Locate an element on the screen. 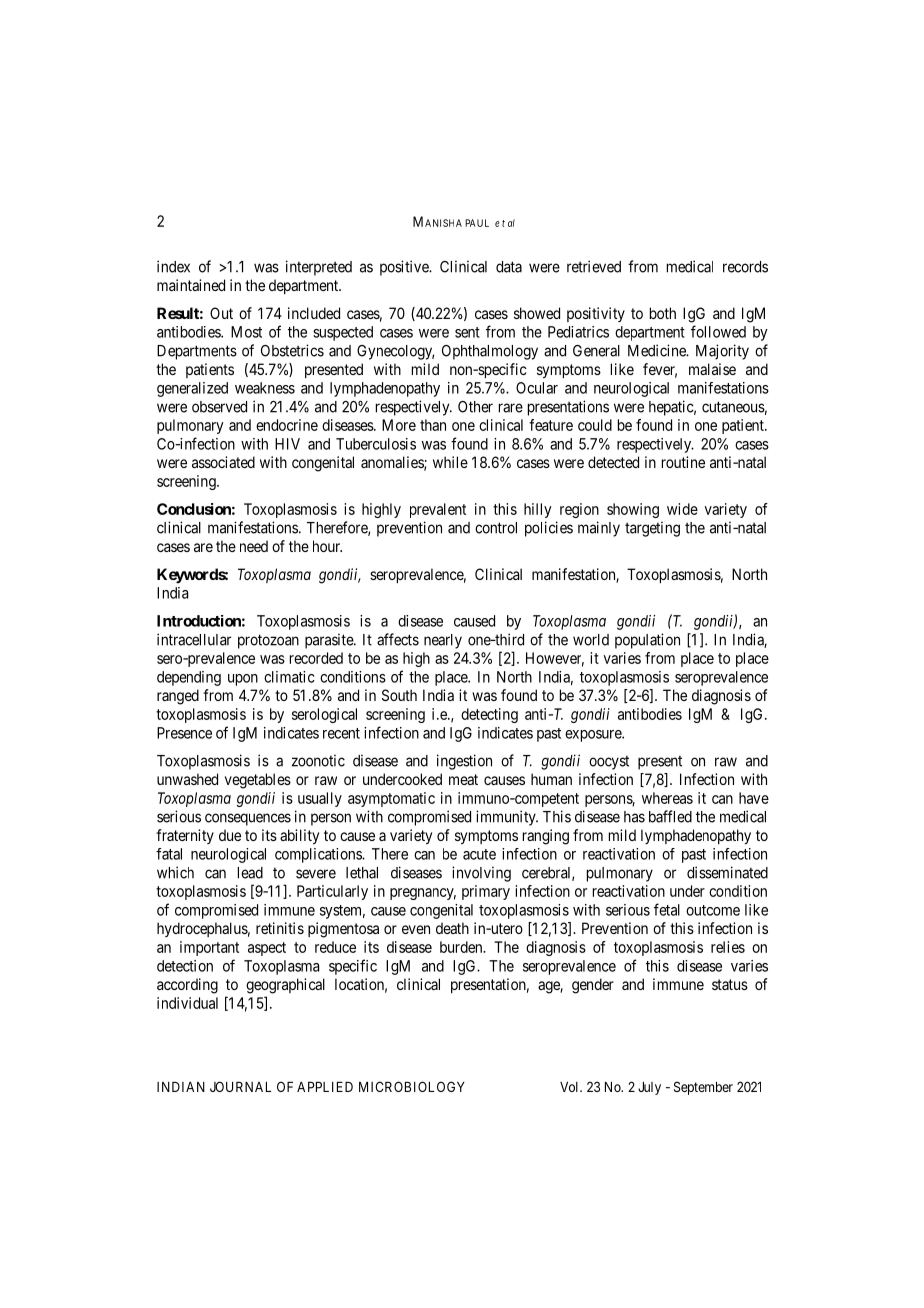 The image size is (924, 1308). JOURNAL is located at coordinates (240, 1086).
